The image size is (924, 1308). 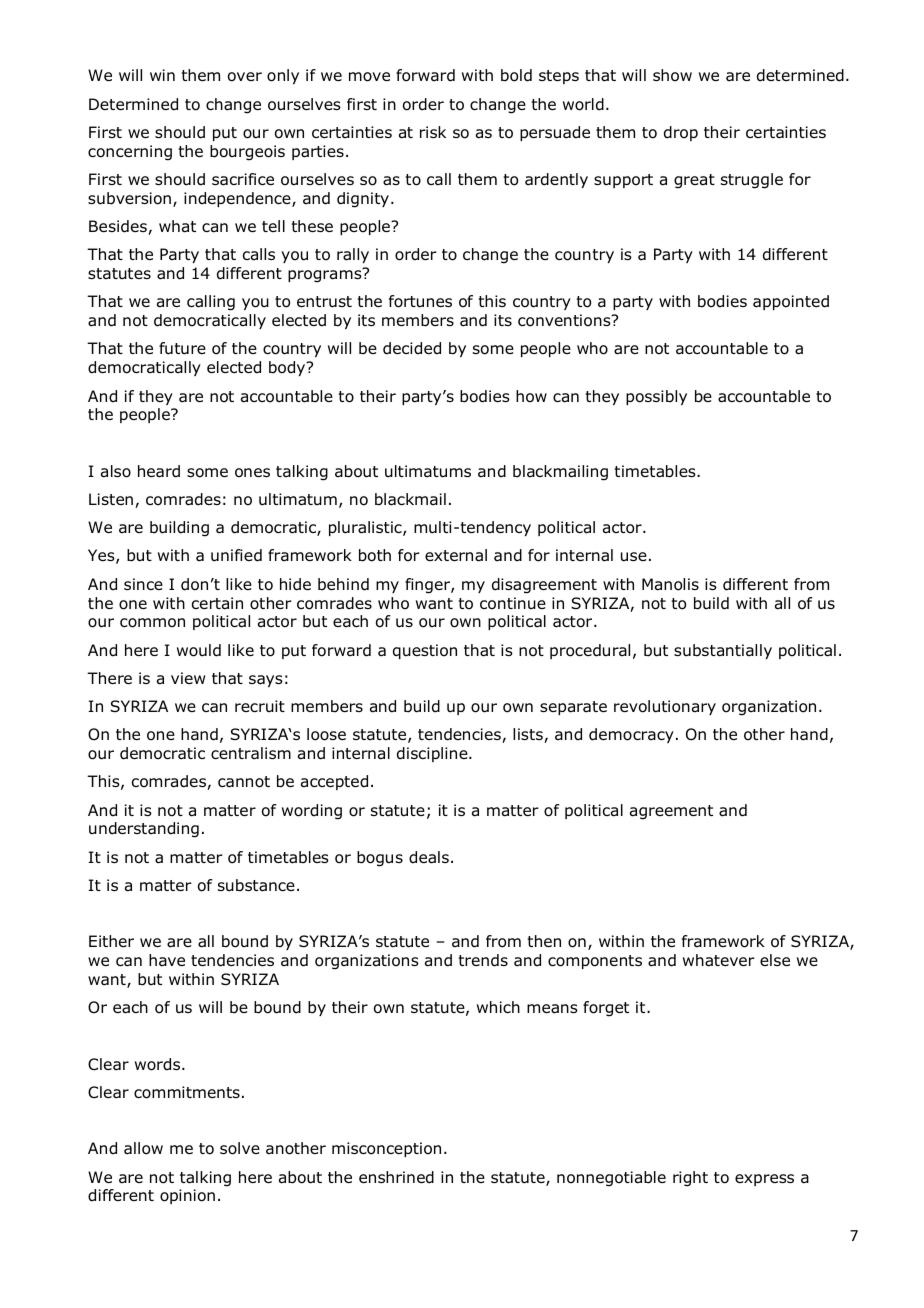 What do you see at coordinates (681, 133) in the screenshot?
I see `drop` at bounding box center [681, 133].
